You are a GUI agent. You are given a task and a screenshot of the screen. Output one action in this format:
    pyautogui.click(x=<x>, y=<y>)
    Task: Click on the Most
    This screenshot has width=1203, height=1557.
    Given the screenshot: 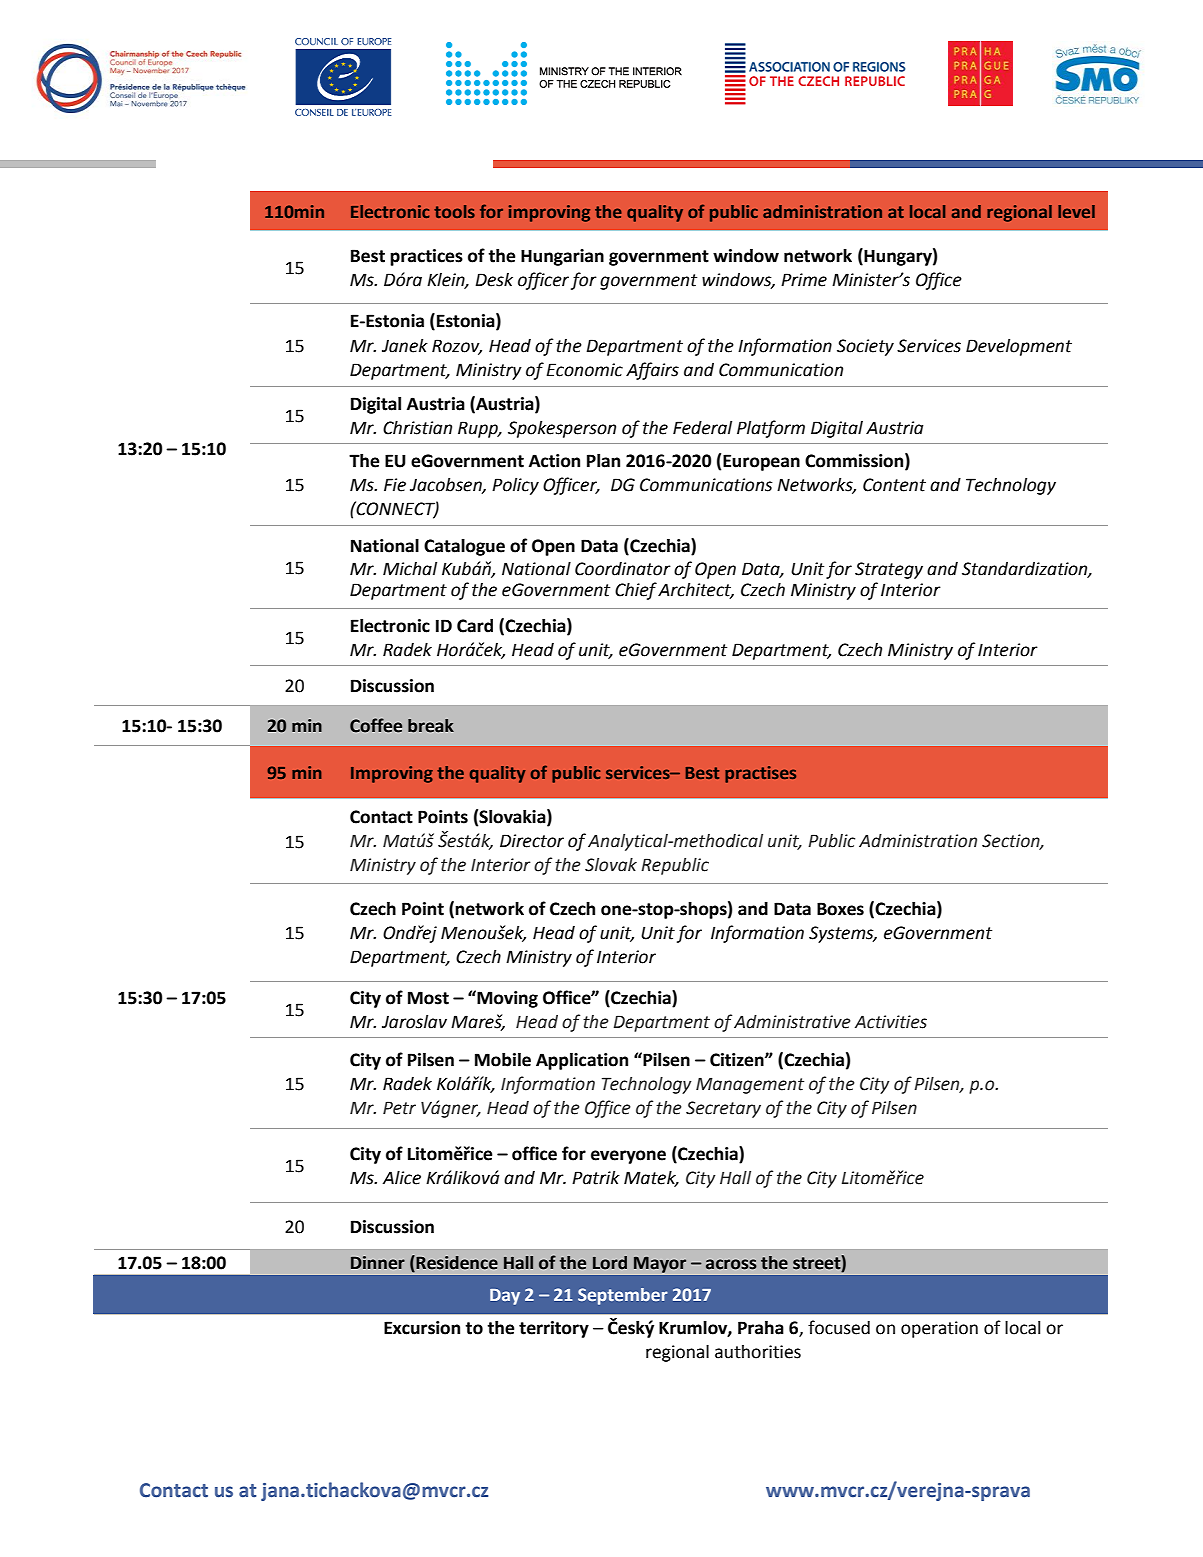 What is the action you would take?
    pyautogui.click(x=428, y=998)
